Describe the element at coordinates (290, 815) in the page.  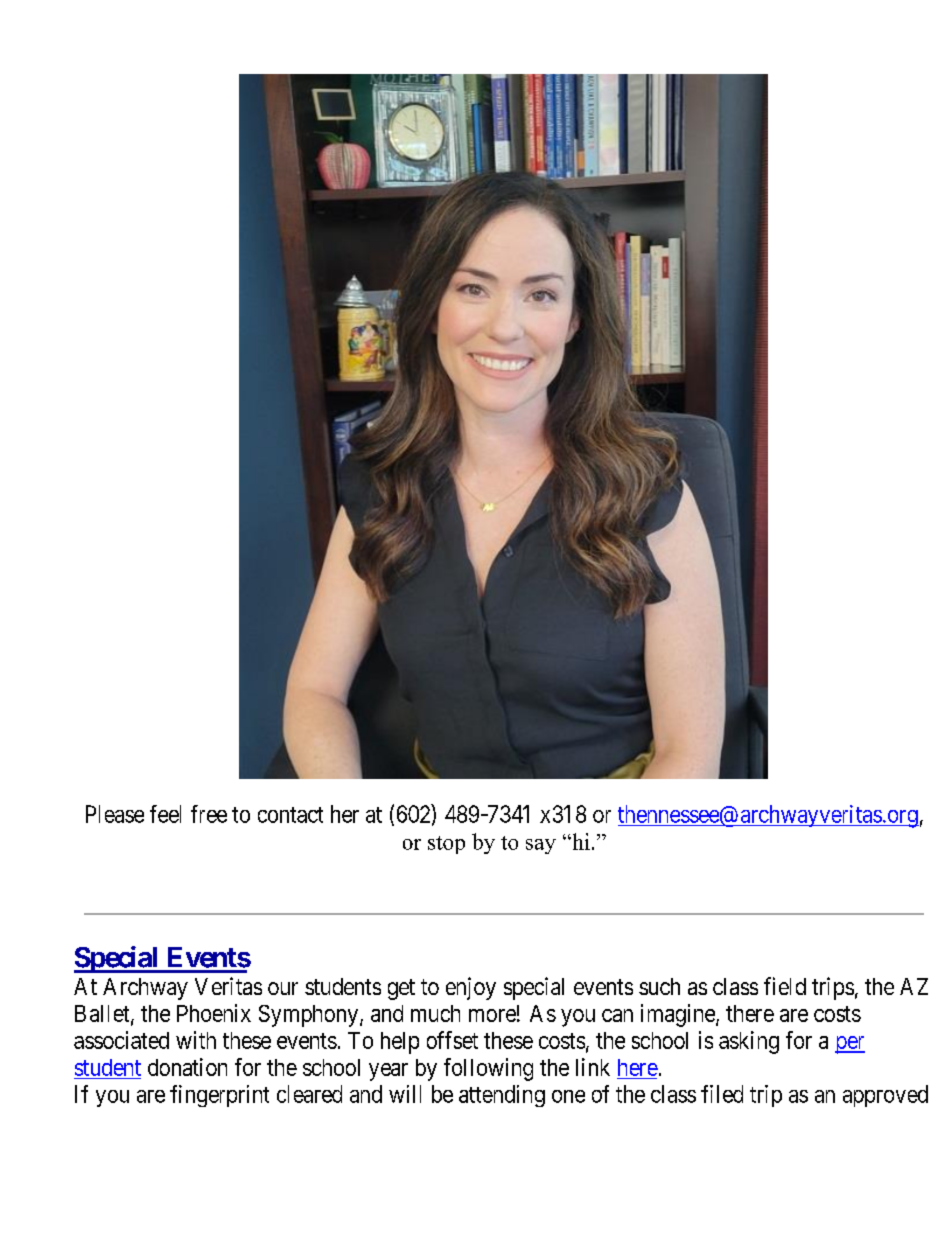
I see `contact` at that location.
